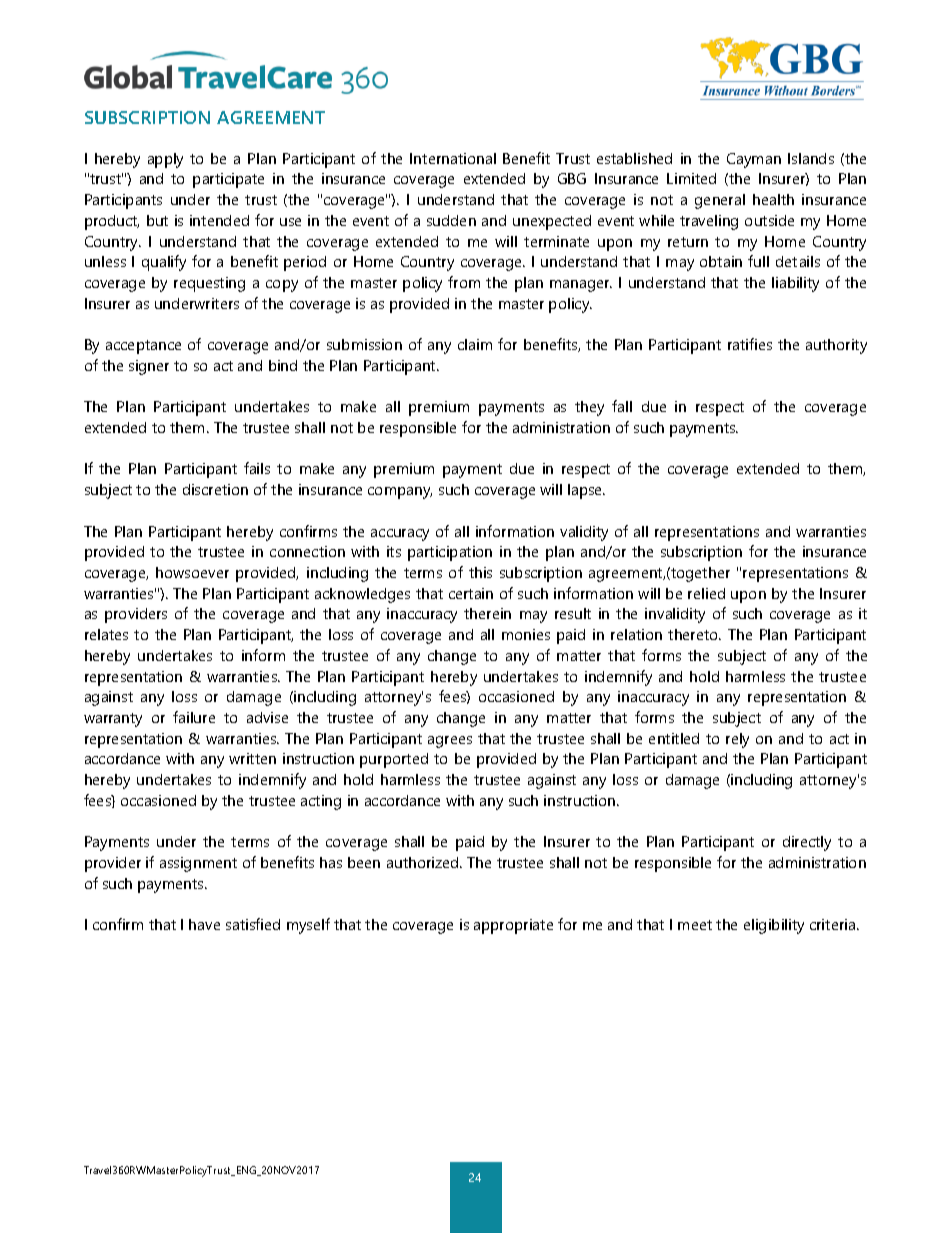 This screenshot has width=952, height=1233. What do you see at coordinates (706, 593) in the screenshot?
I see `relied` at bounding box center [706, 593].
